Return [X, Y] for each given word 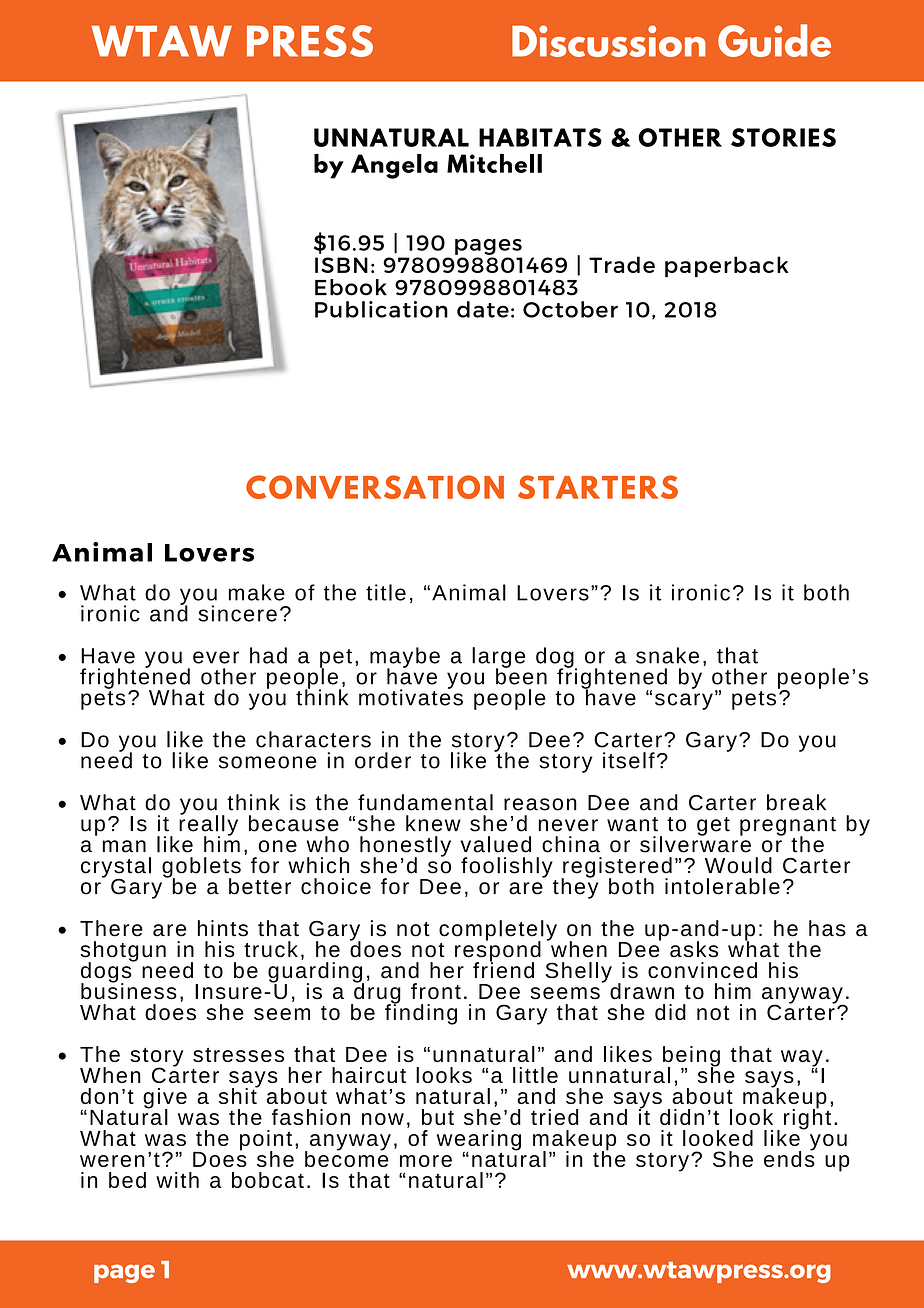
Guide [774, 40]
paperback [727, 266]
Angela [394, 166]
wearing [479, 1141]
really [208, 825]
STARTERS [598, 487]
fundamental [425, 802]
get [713, 826]
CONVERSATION [375, 487]
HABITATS [540, 137]
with [177, 1180]
